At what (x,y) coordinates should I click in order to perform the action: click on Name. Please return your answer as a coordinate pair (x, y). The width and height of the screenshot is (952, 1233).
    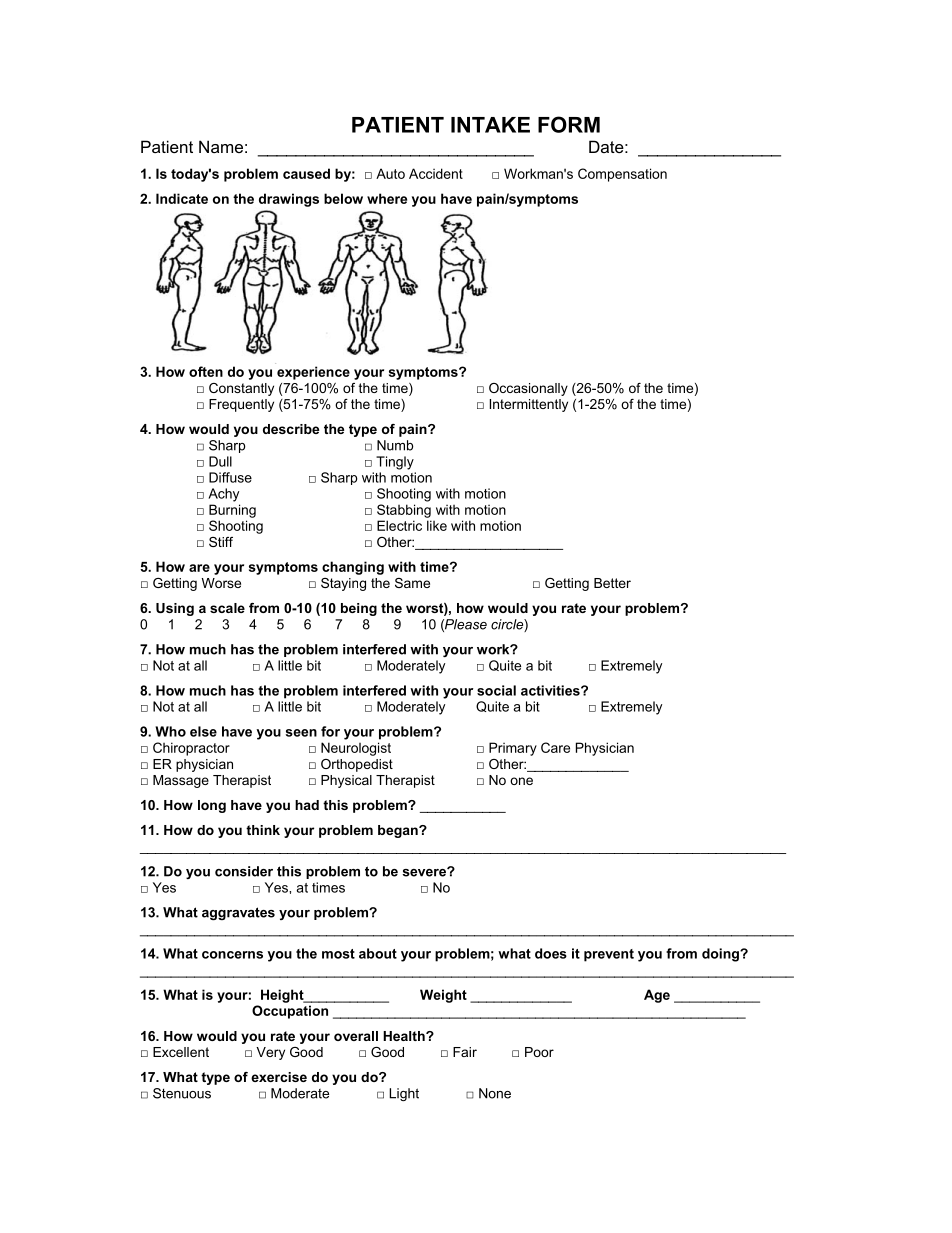
    Looking at the image, I should click on (221, 146).
